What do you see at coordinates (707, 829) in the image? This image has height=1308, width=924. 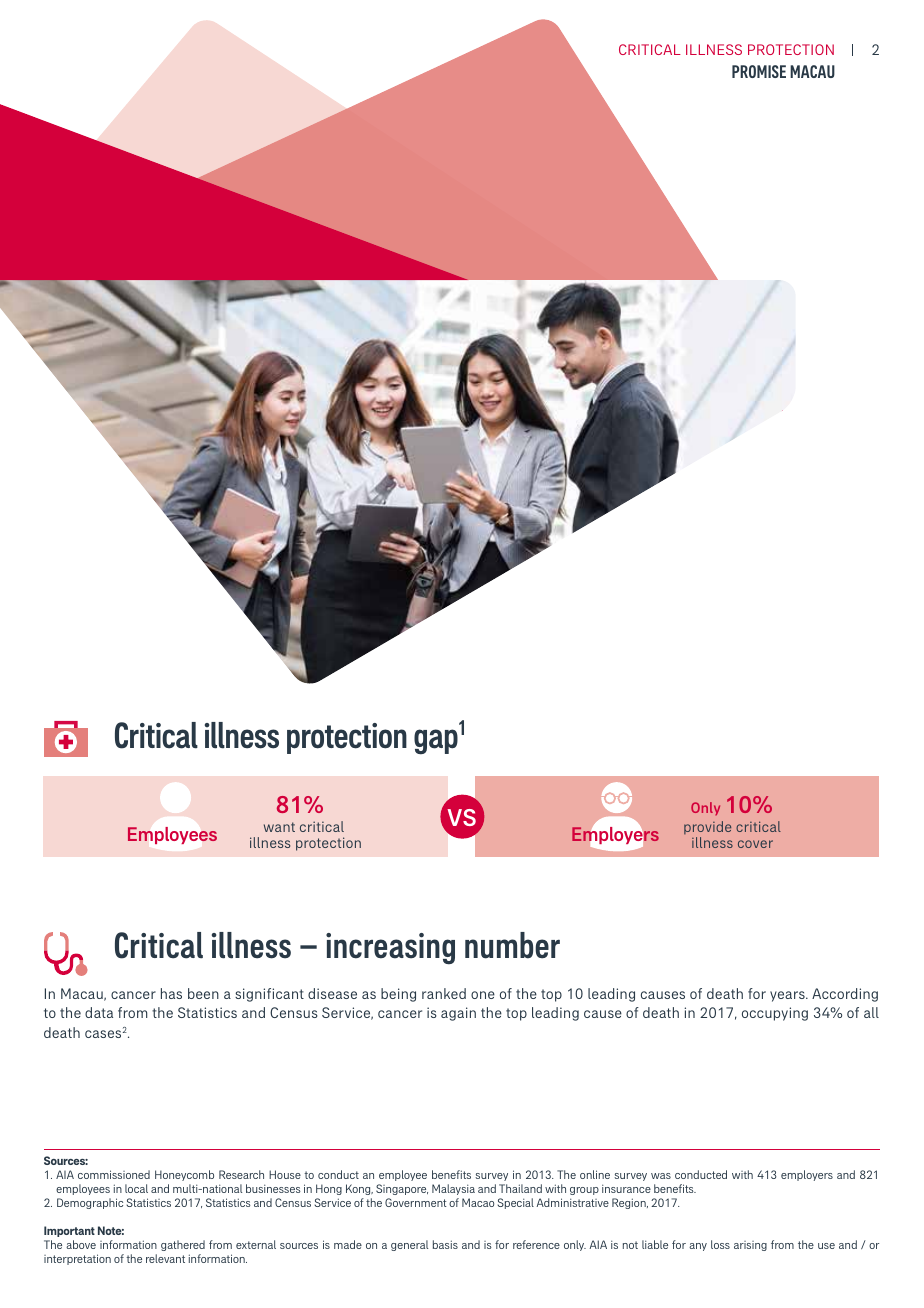 I see `provide` at bounding box center [707, 829].
